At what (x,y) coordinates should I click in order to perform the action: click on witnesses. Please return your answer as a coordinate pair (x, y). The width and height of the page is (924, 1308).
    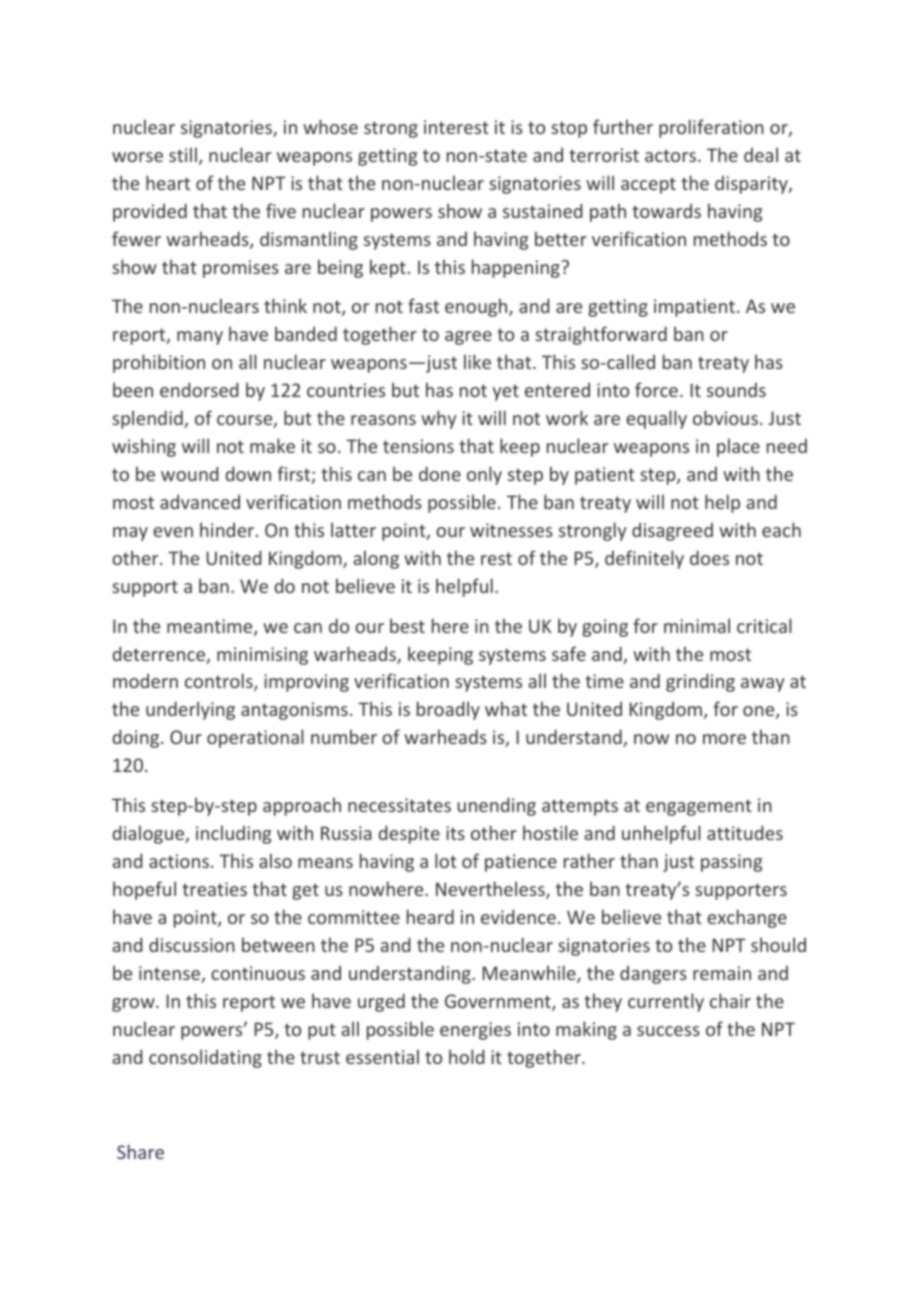
    Looking at the image, I should click on (511, 530).
